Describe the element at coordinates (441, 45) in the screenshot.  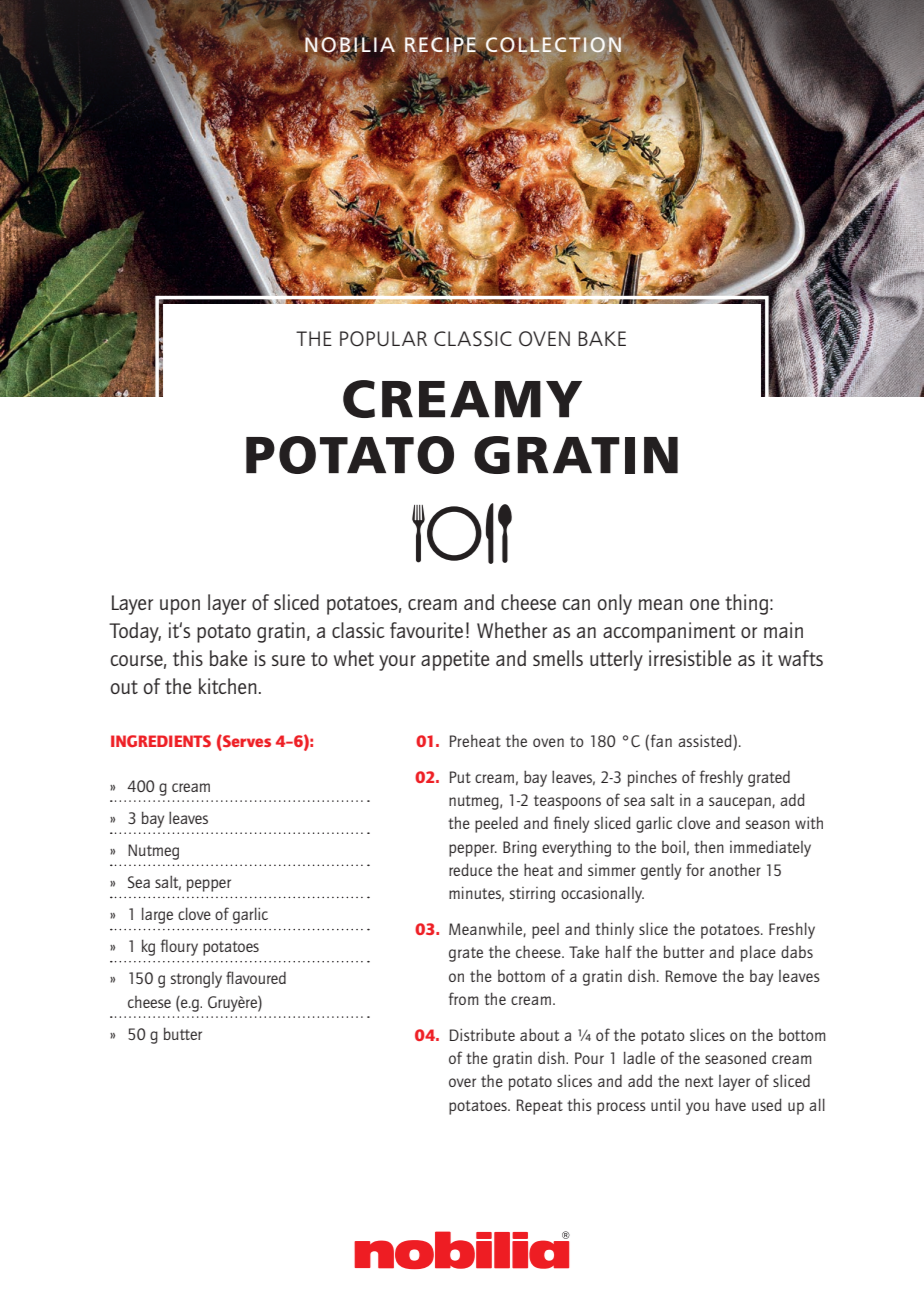
I see `RECIPE` at that location.
